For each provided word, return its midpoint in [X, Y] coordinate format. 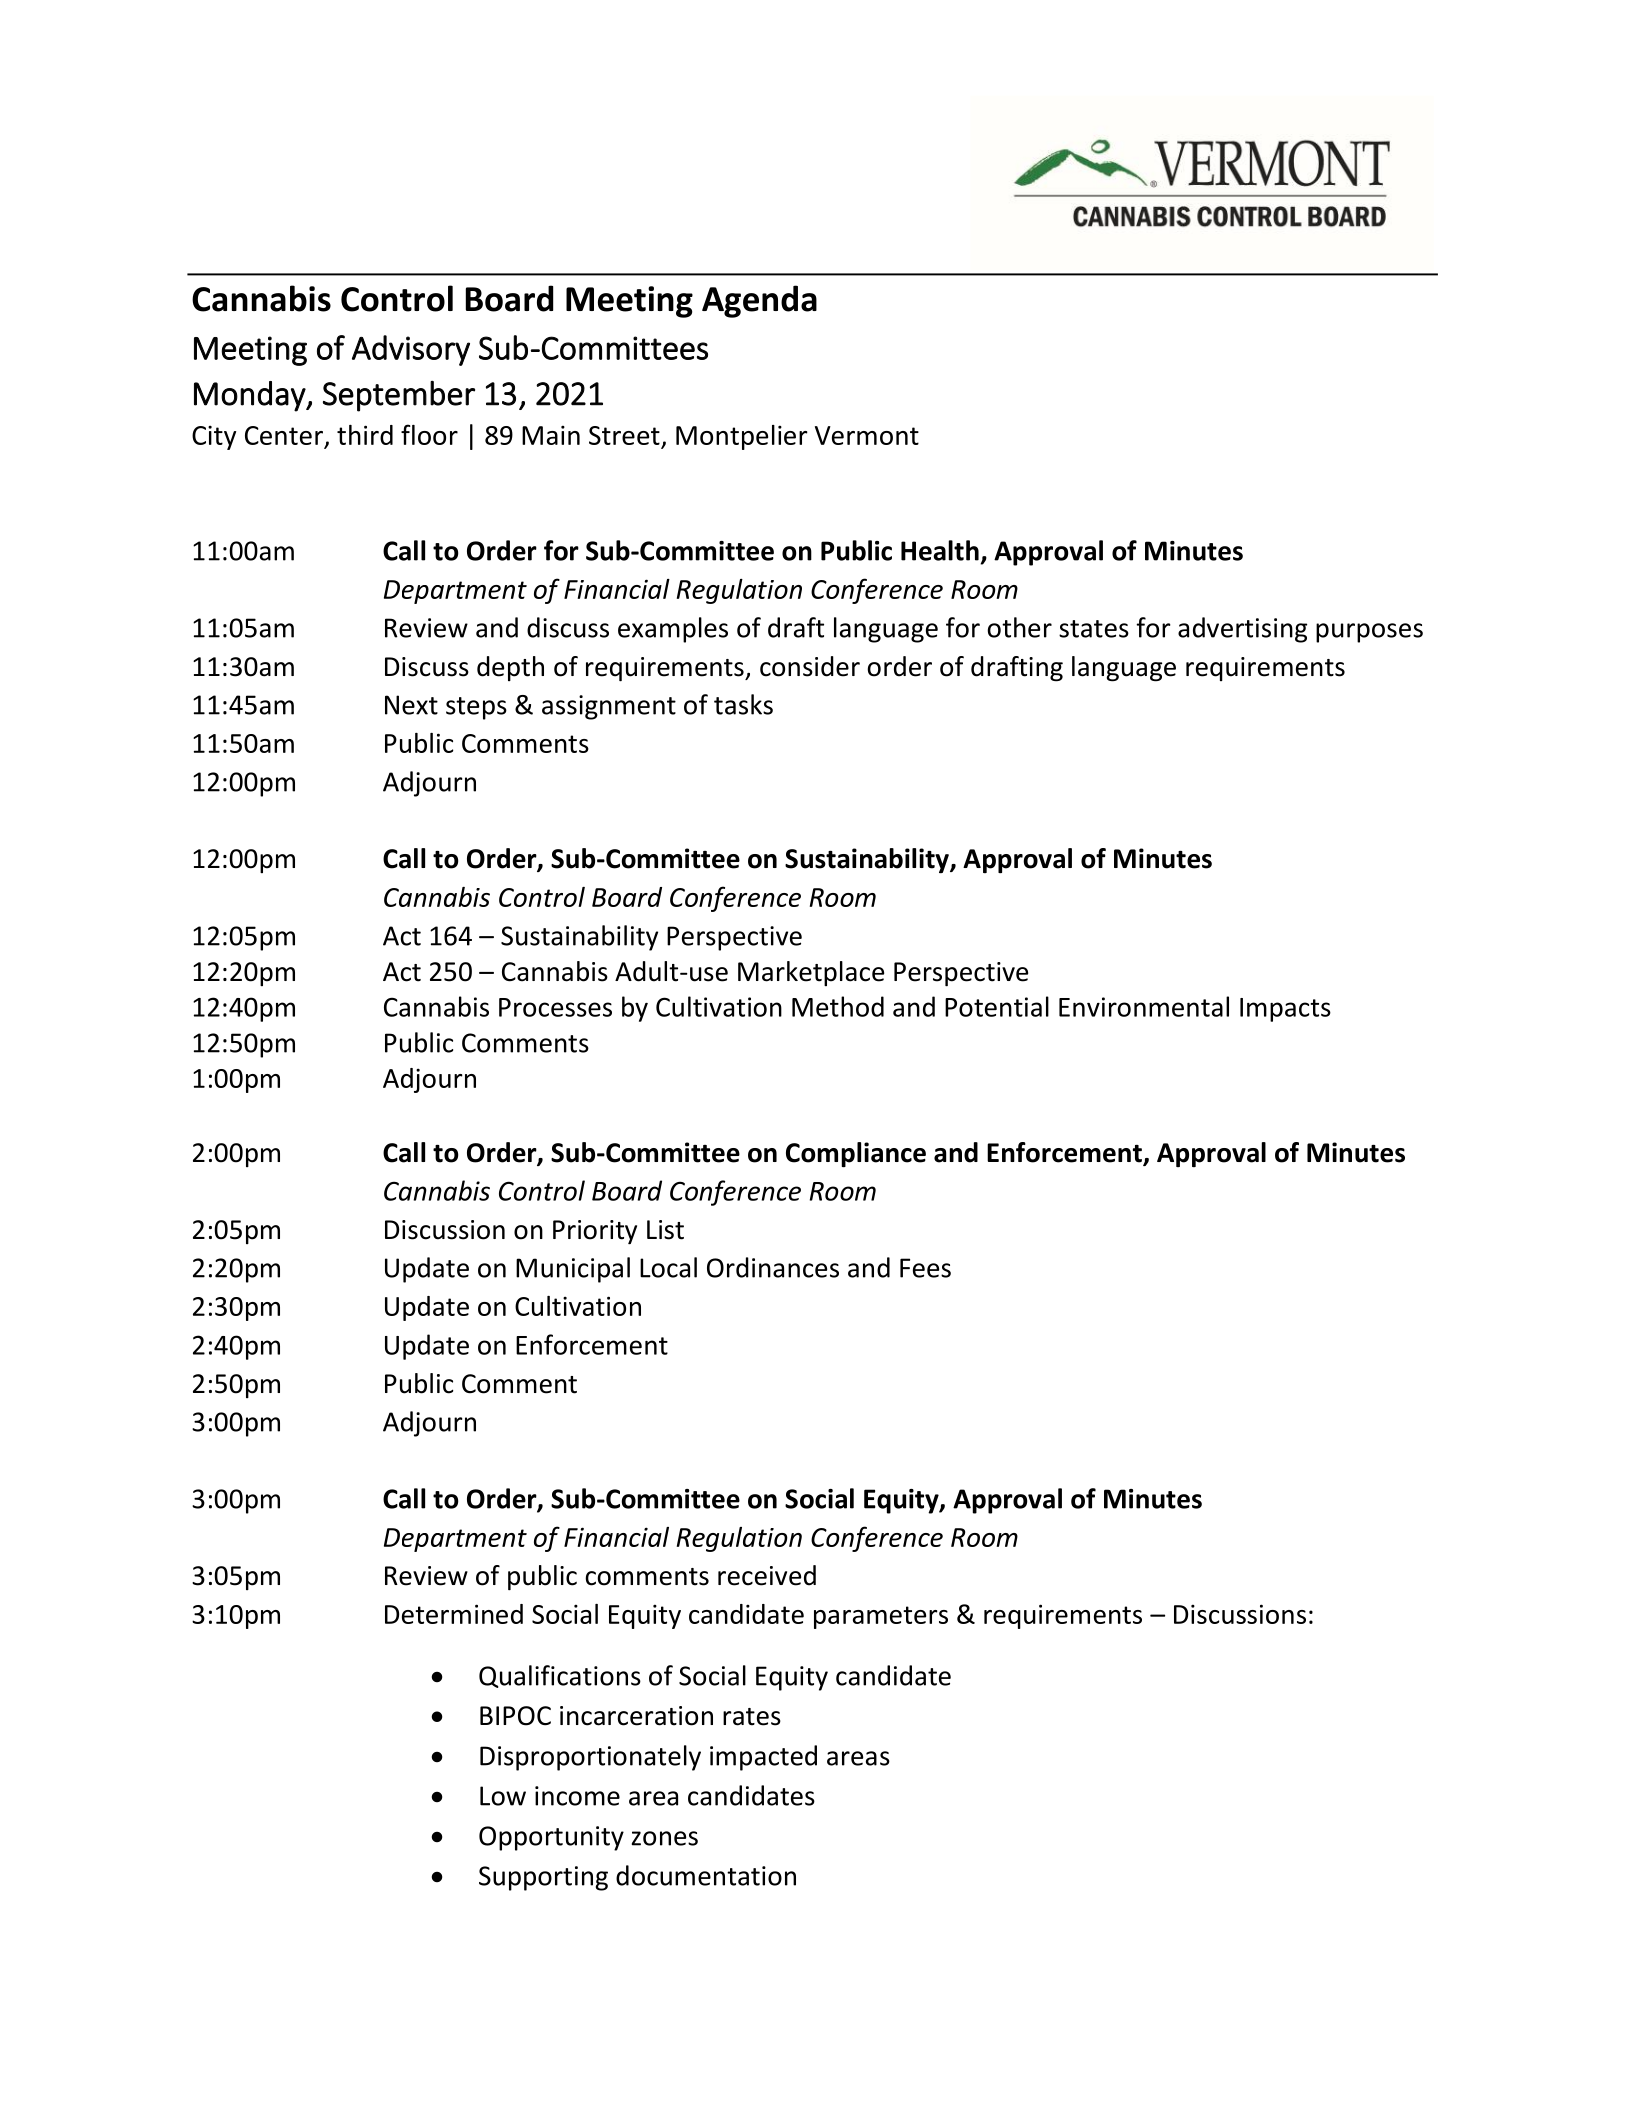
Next [411, 705]
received [767, 1575]
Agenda [759, 301]
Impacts [1285, 1010]
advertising [1242, 630]
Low [503, 1796]
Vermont [867, 435]
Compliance [856, 1154]
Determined [454, 1614]
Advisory [411, 350]
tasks [743, 704]
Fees [925, 1268]
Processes [555, 1007]
